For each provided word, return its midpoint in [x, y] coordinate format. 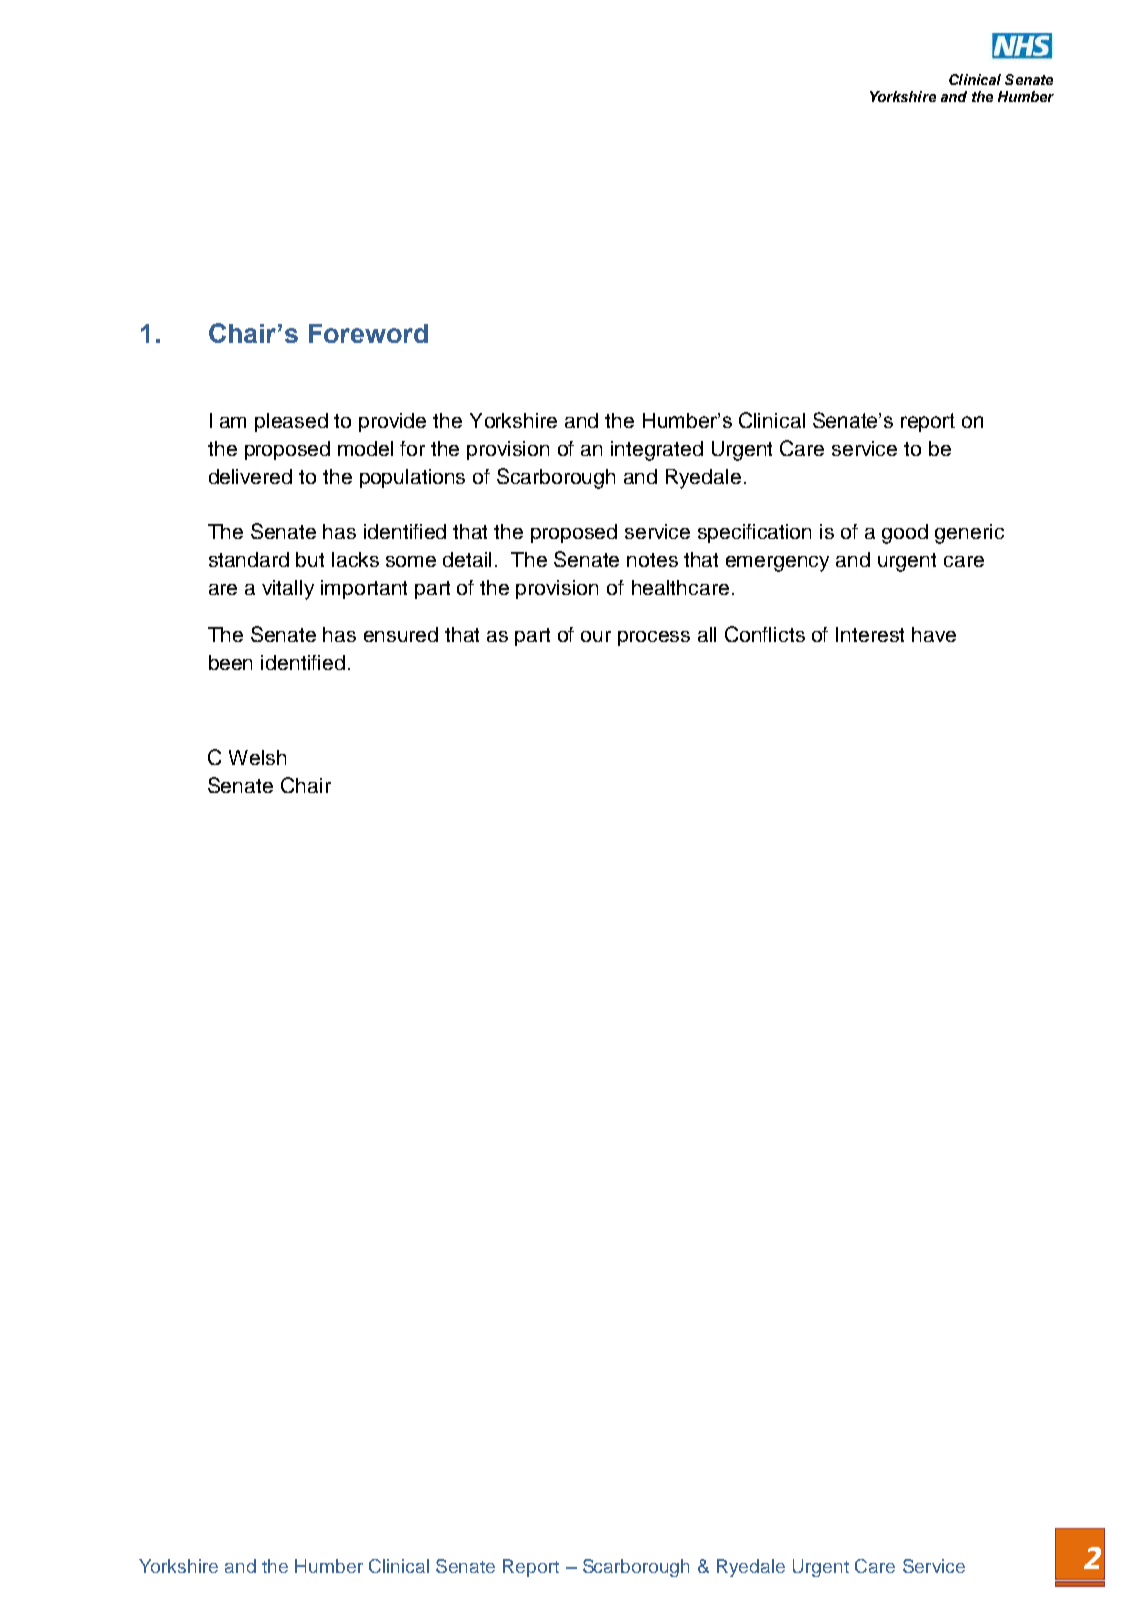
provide [392, 422]
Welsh [257, 757]
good [905, 534]
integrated [657, 451]
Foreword [368, 333]
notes [652, 560]
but [310, 559]
